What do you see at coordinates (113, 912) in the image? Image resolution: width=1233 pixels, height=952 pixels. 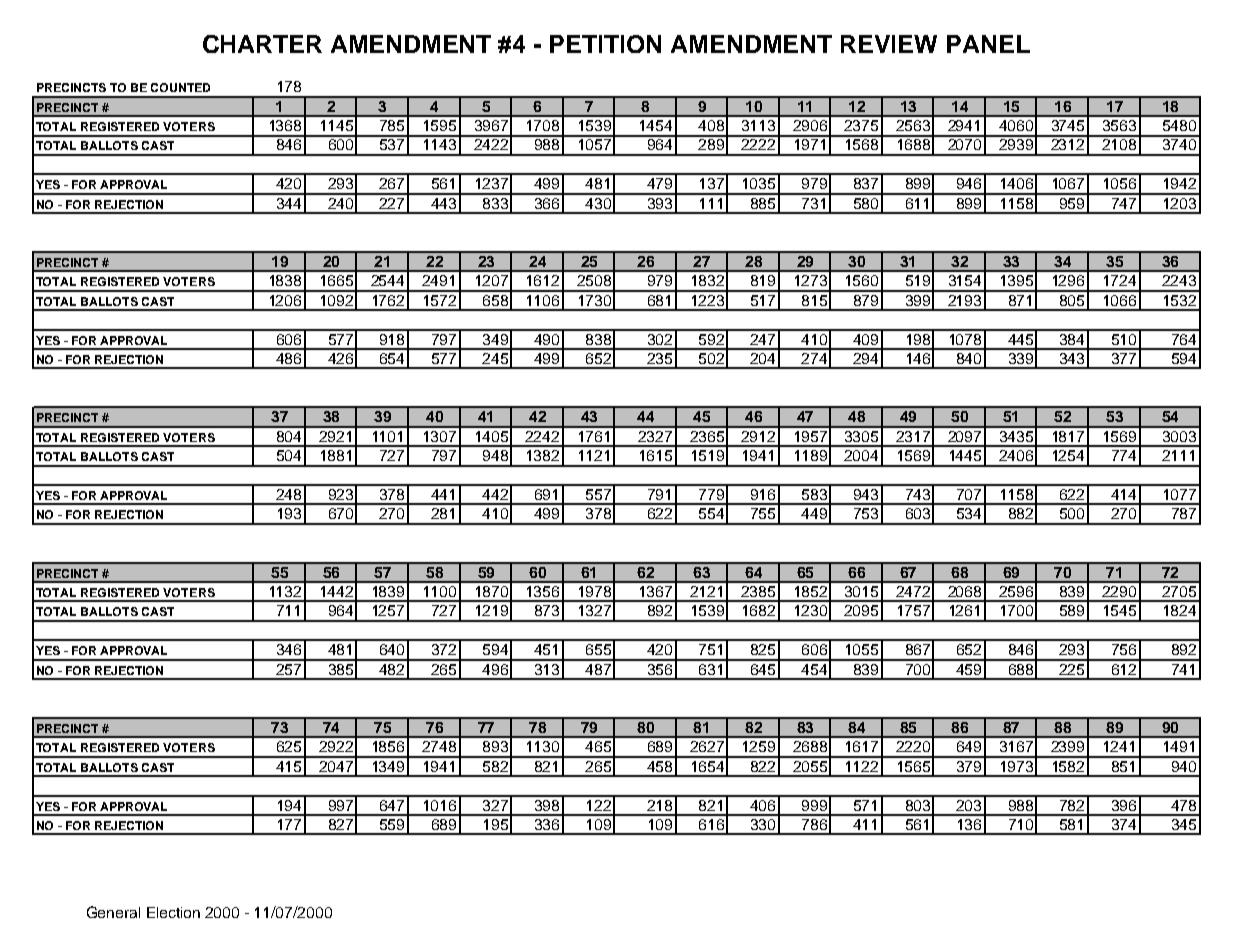 I see `General` at bounding box center [113, 912].
